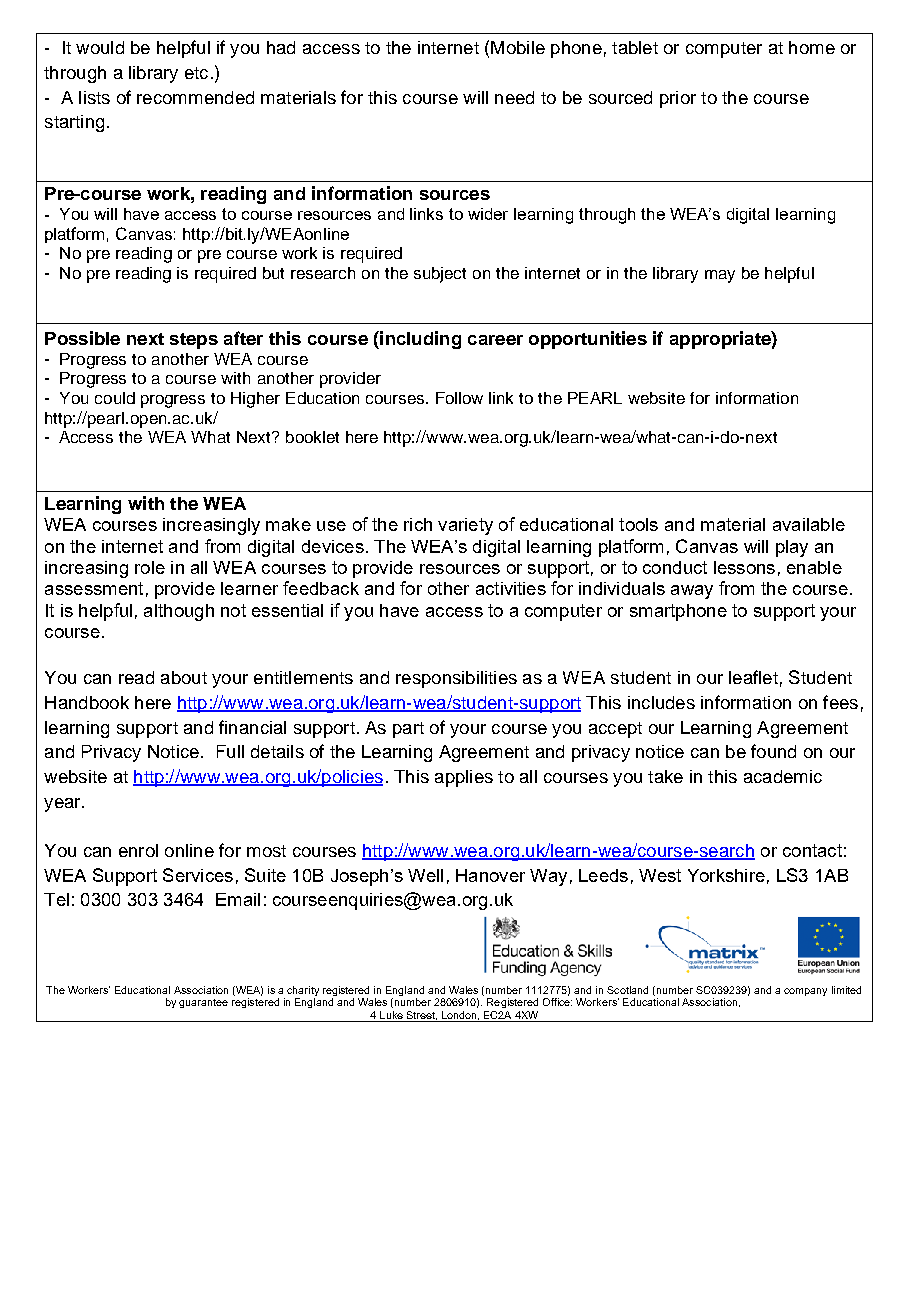 This screenshot has height=1308, width=924. What do you see at coordinates (196, 73) in the screenshot?
I see `etc` at bounding box center [196, 73].
